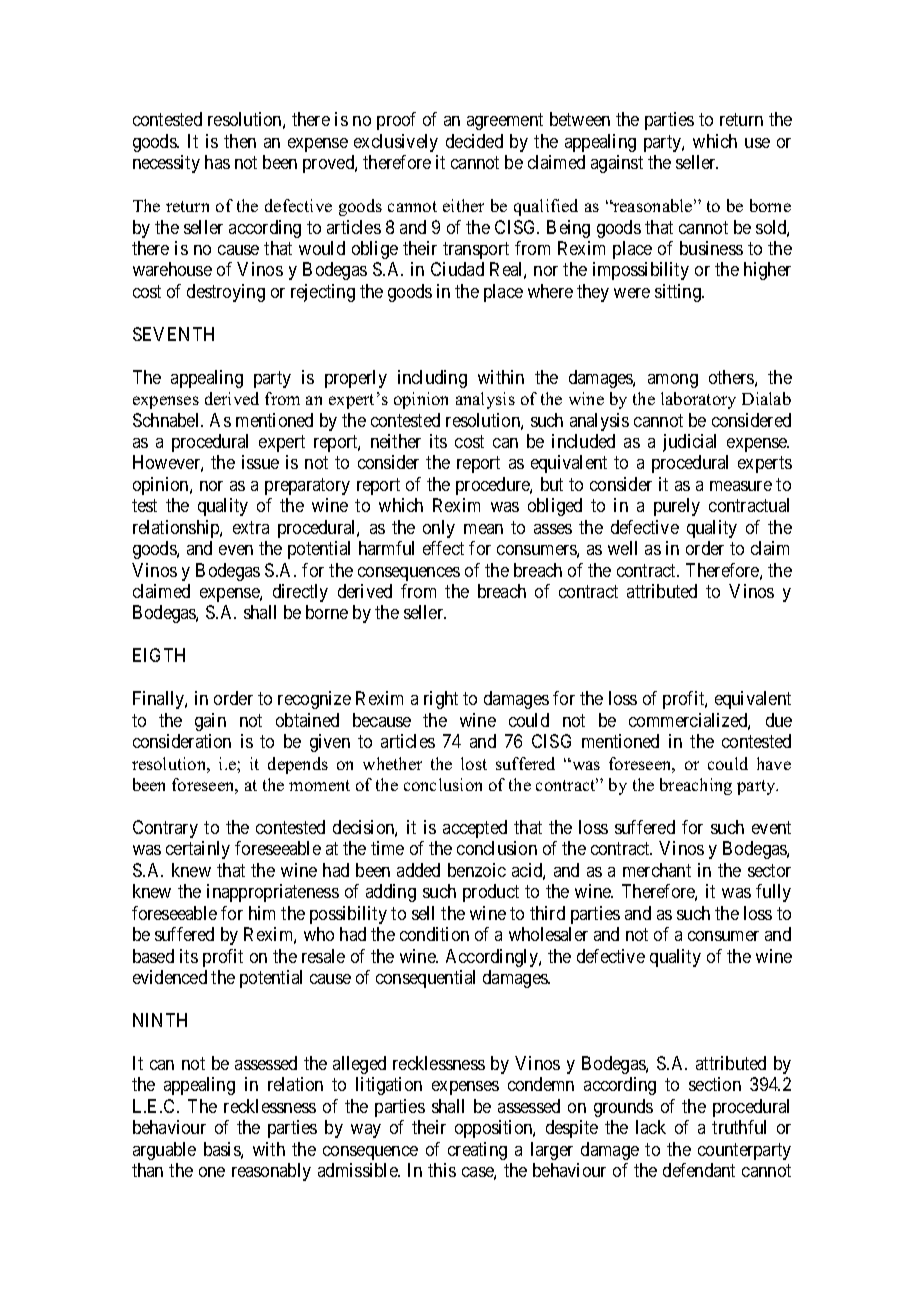 The image size is (924, 1308). I want to click on fully, so click(773, 893).
